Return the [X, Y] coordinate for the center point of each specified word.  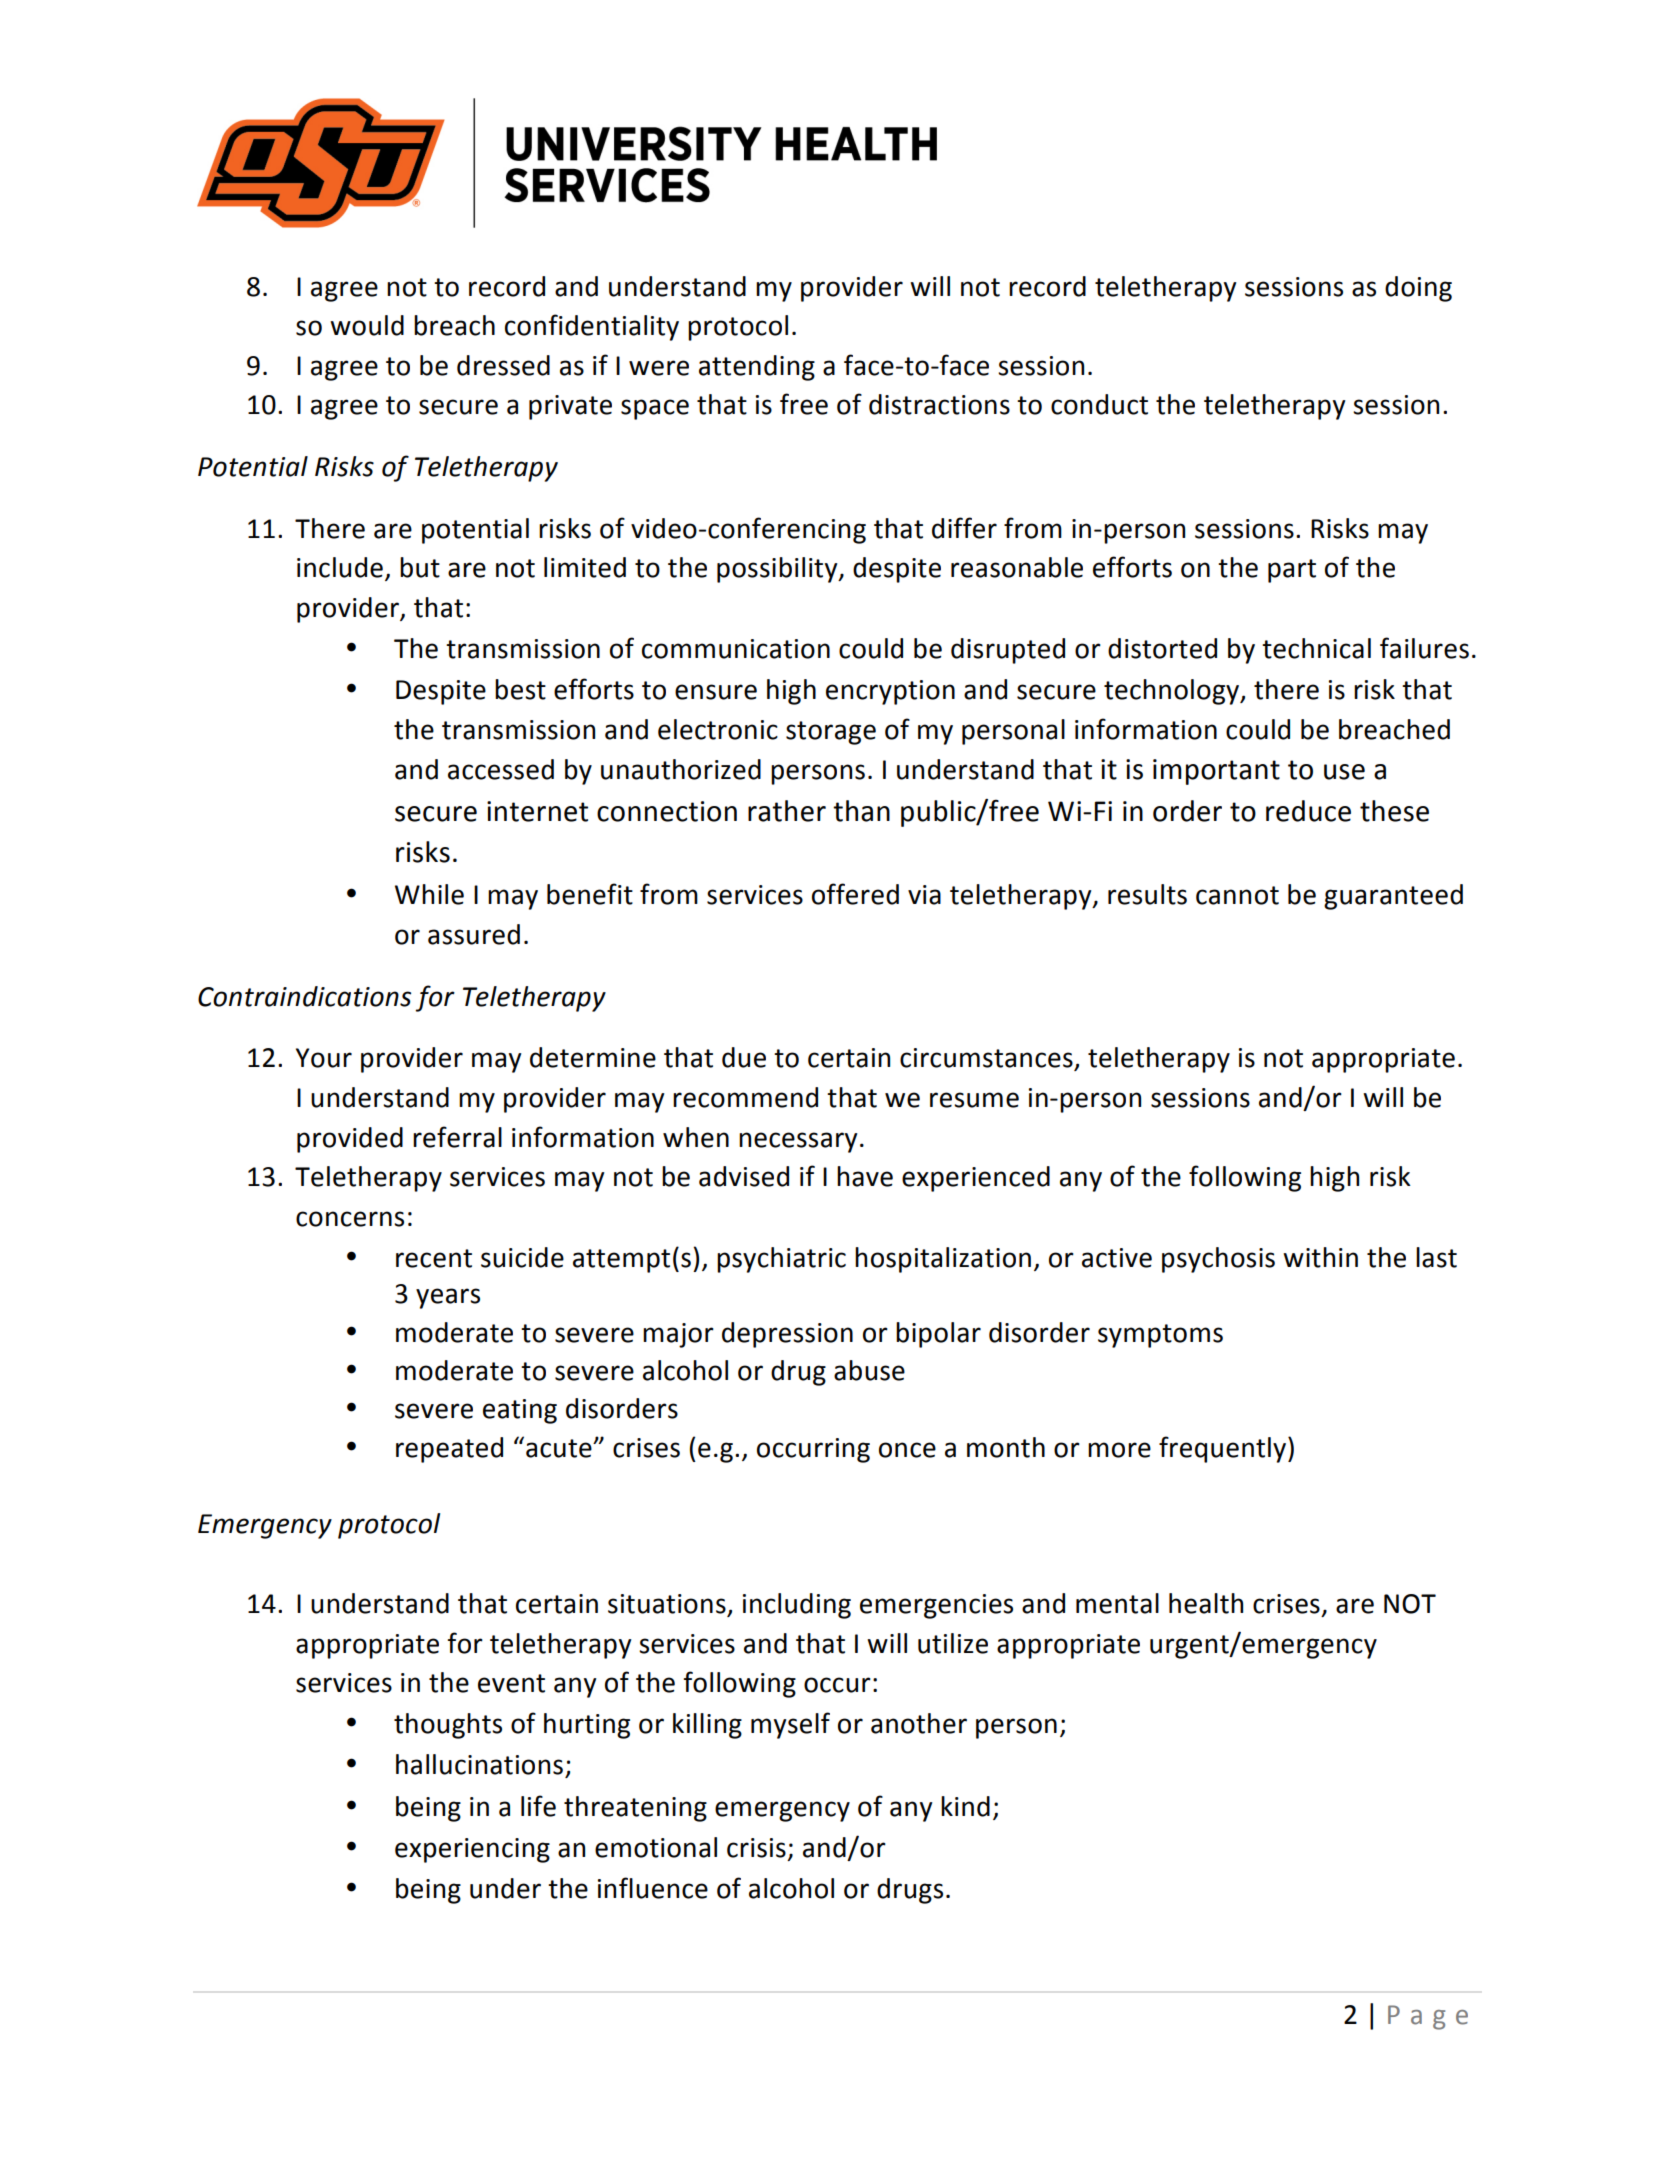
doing [1418, 289]
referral [457, 1137]
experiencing [472, 1850]
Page [1428, 2017]
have [865, 1176]
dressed [503, 365]
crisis [756, 1848]
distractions [939, 404]
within [1320, 1257]
